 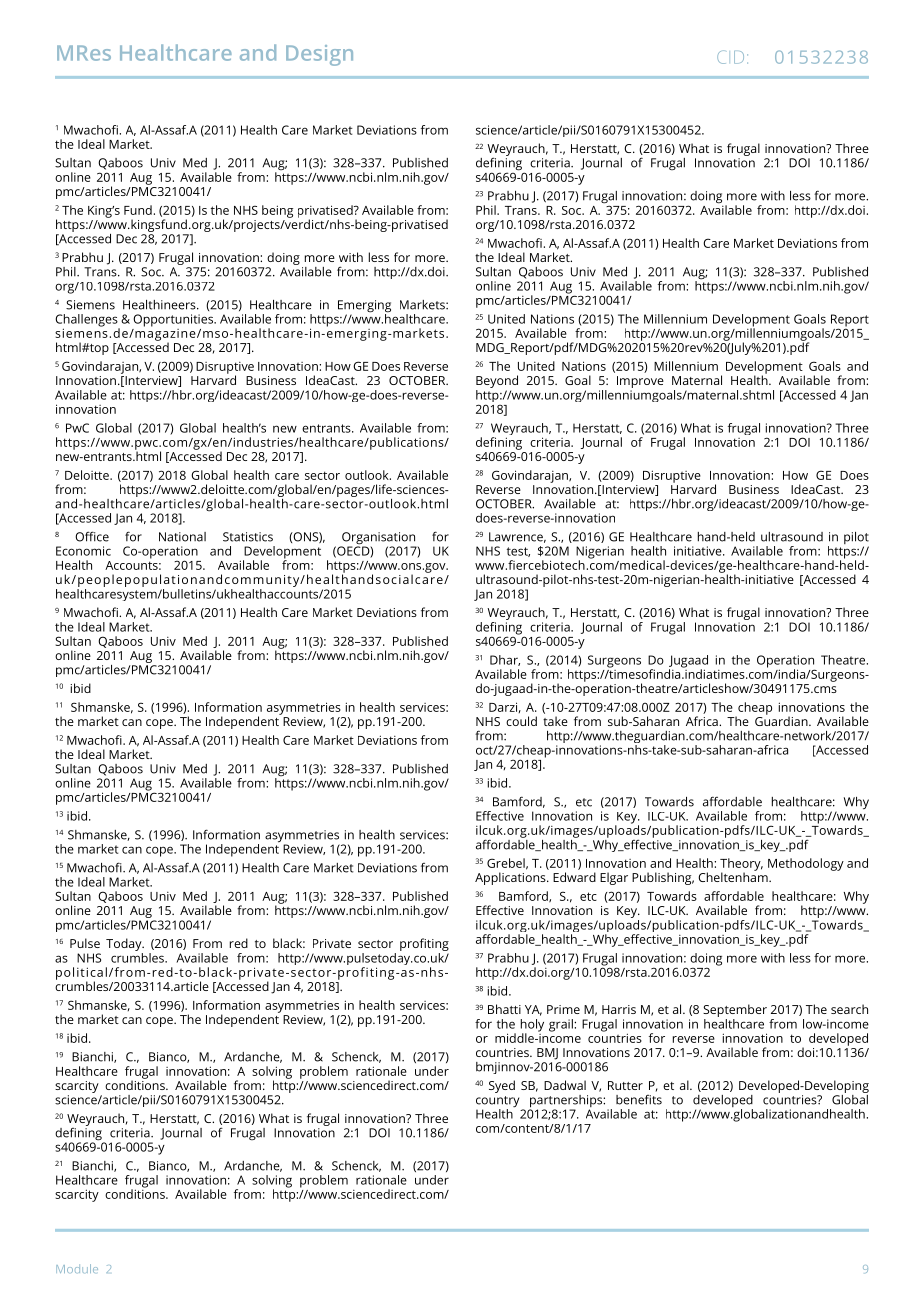 I want to click on could, so click(x=521, y=721).
